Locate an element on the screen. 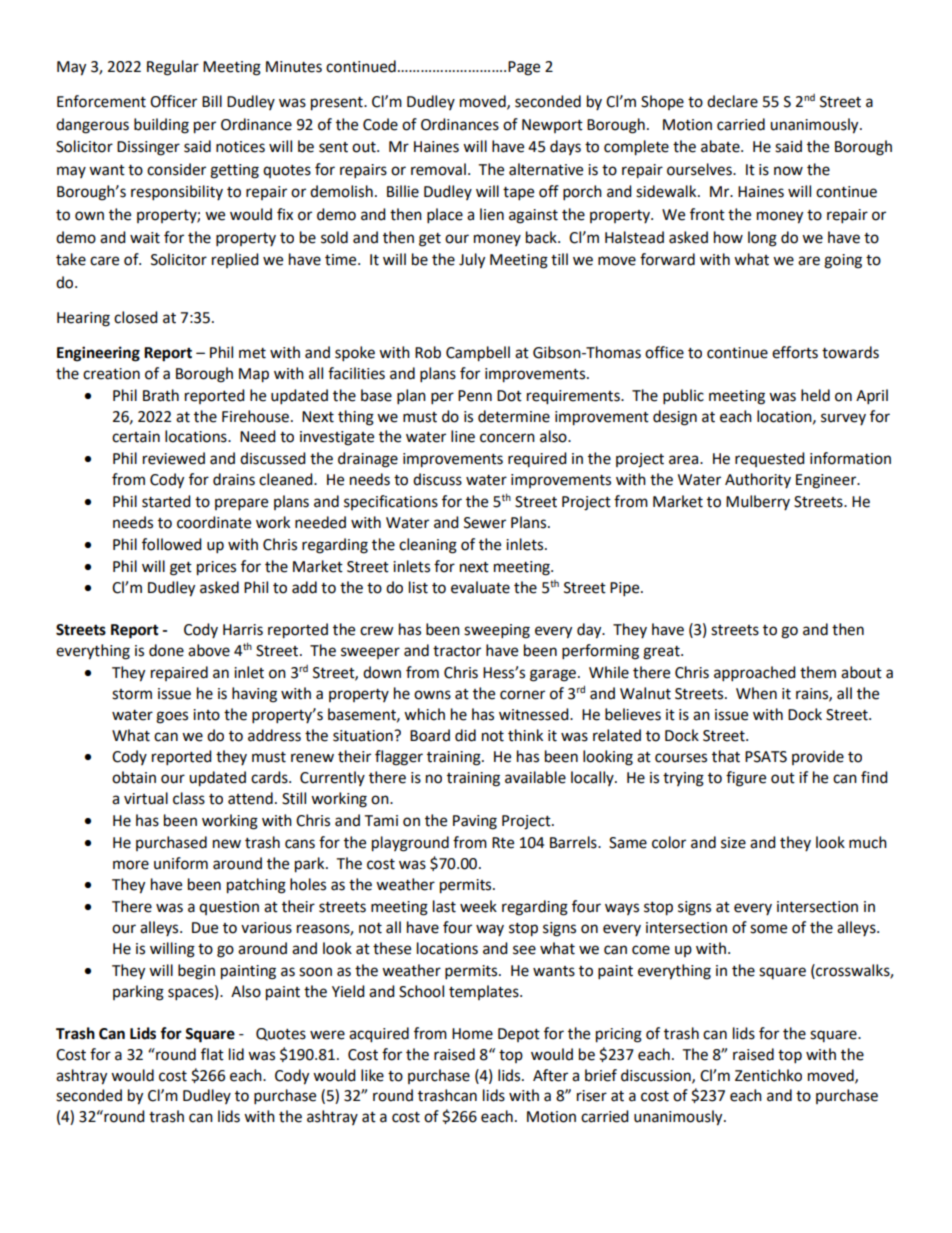 Image resolution: width=952 pixels, height=1233 pixels. flat is located at coordinates (212, 1054).
